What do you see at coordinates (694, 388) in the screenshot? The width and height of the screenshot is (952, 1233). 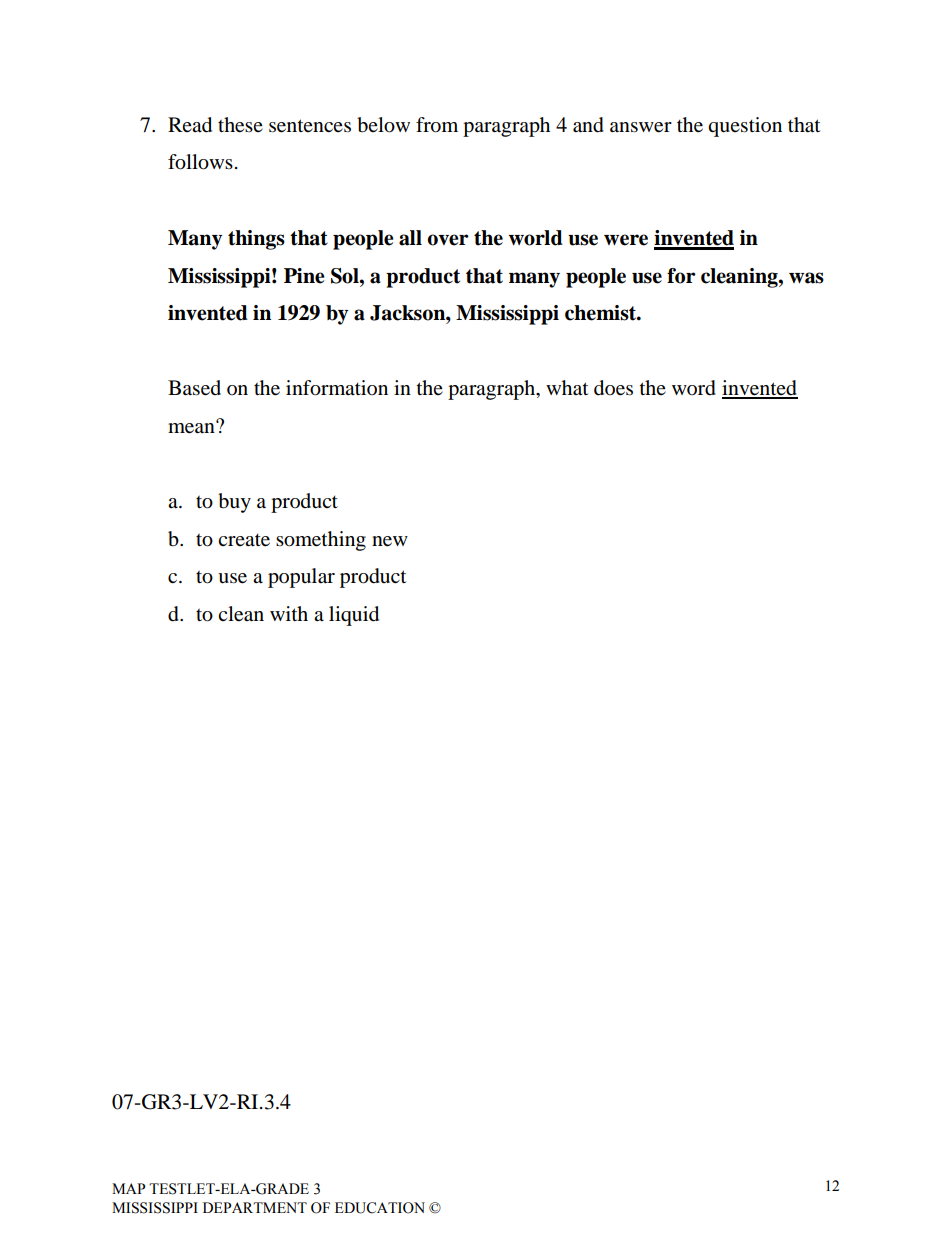 I see `word` at bounding box center [694, 388].
